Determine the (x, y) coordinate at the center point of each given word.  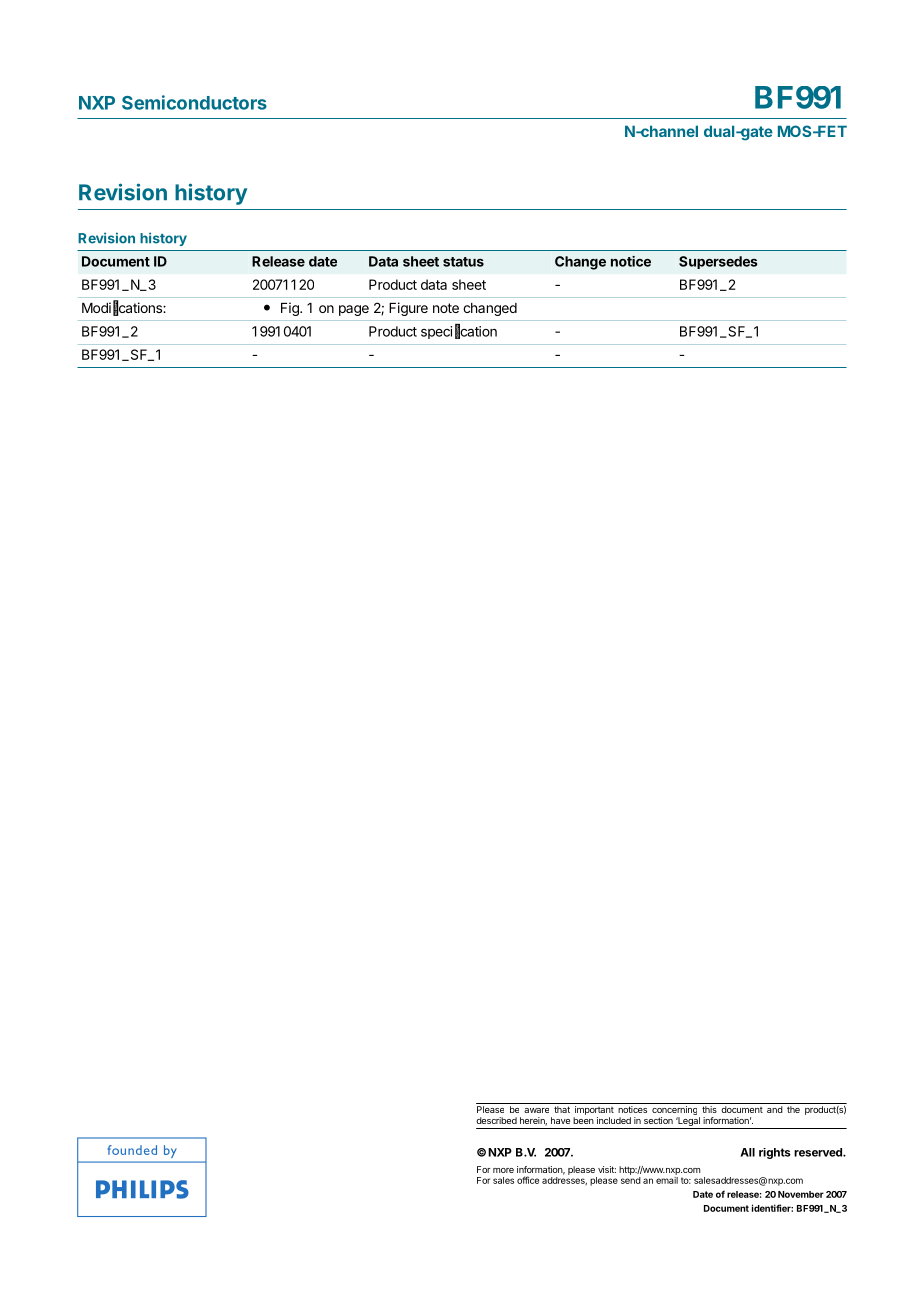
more (503, 1170)
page (354, 310)
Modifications (123, 308)
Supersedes (718, 262)
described (496, 1120)
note (446, 308)
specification (459, 331)
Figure (408, 309)
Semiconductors (194, 102)
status (463, 262)
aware (536, 1110)
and (775, 1109)
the (793, 1109)
